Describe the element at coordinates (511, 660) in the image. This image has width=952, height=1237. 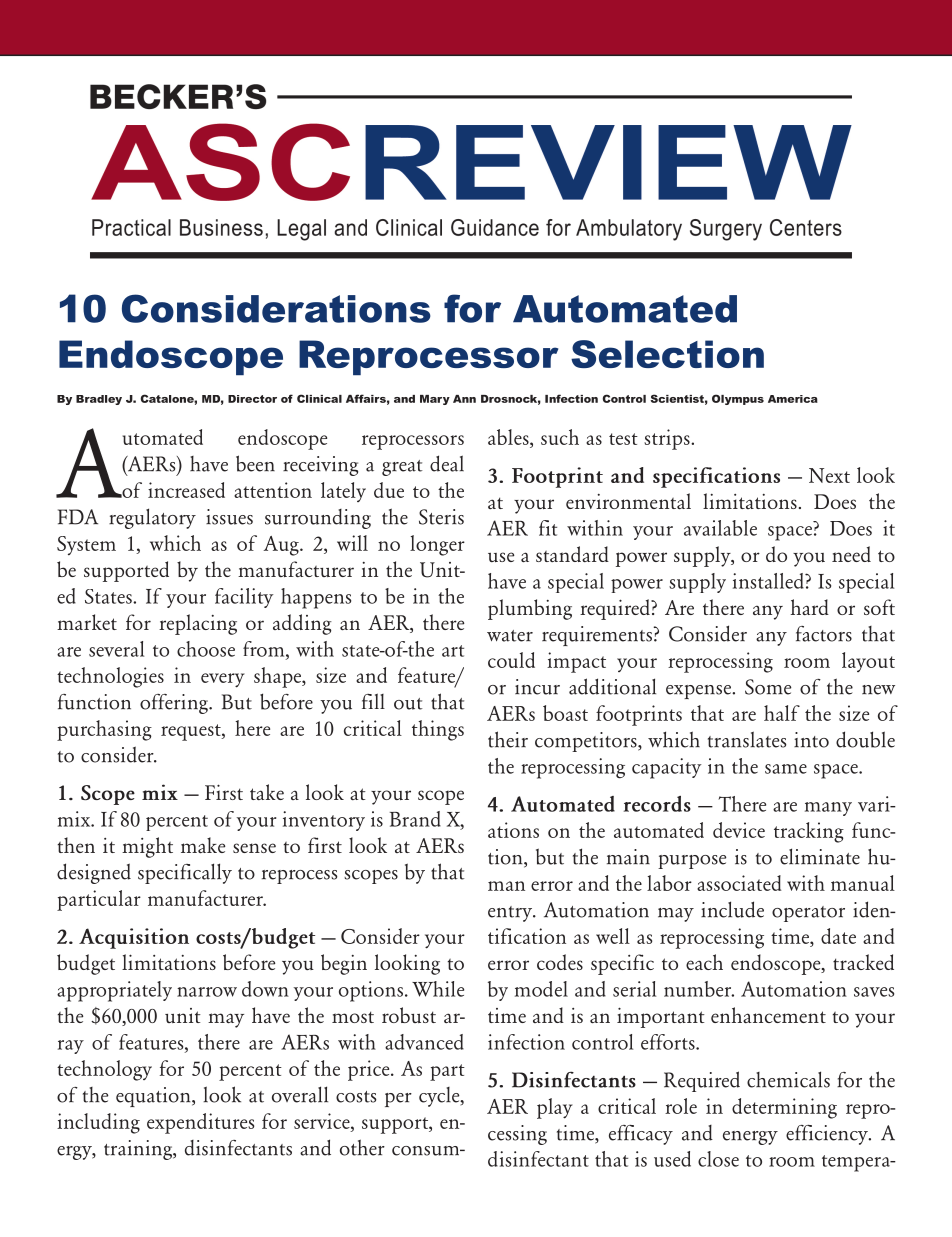
I see `could` at that location.
